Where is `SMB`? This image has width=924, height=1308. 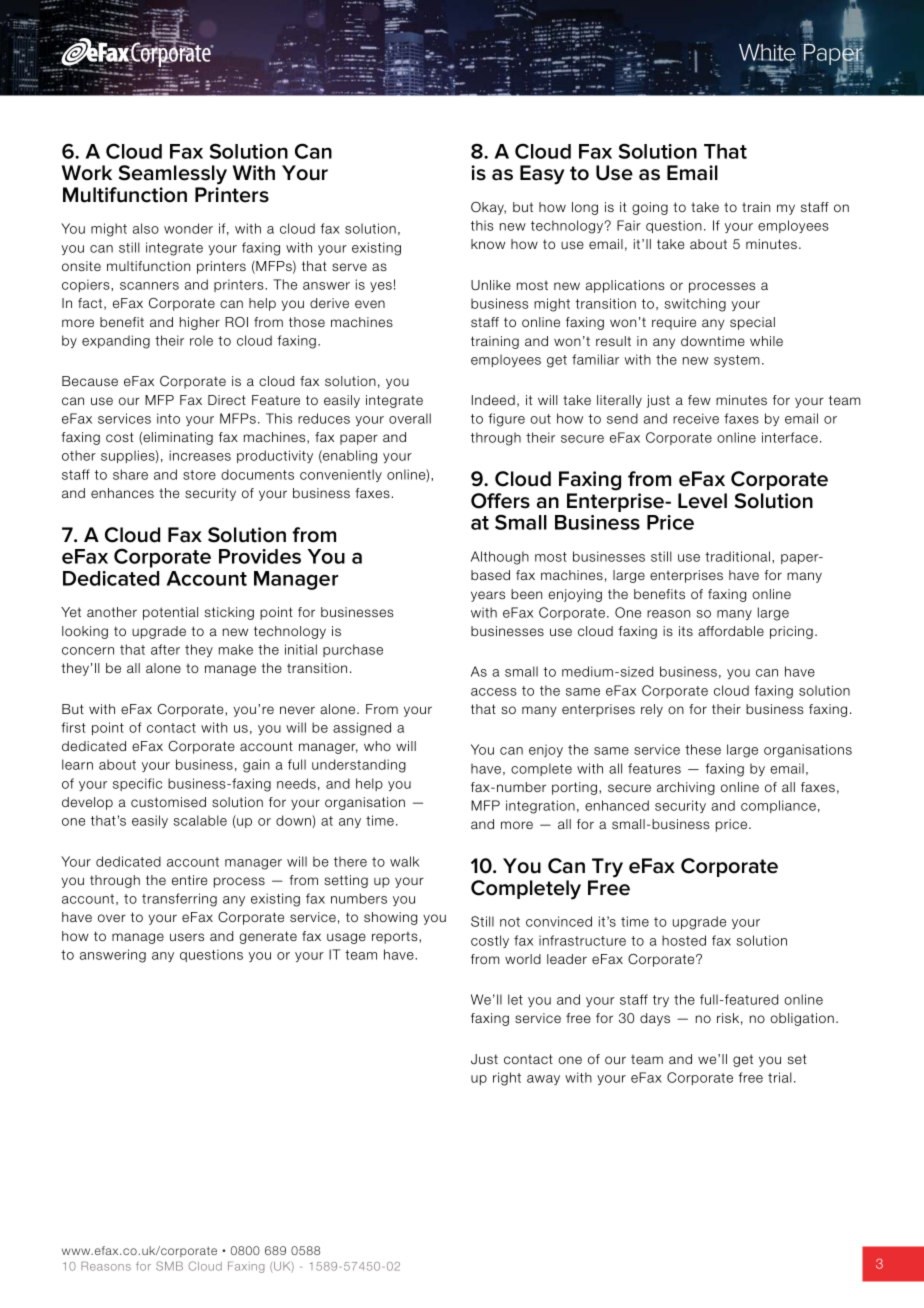
SMB is located at coordinates (169, 1266).
